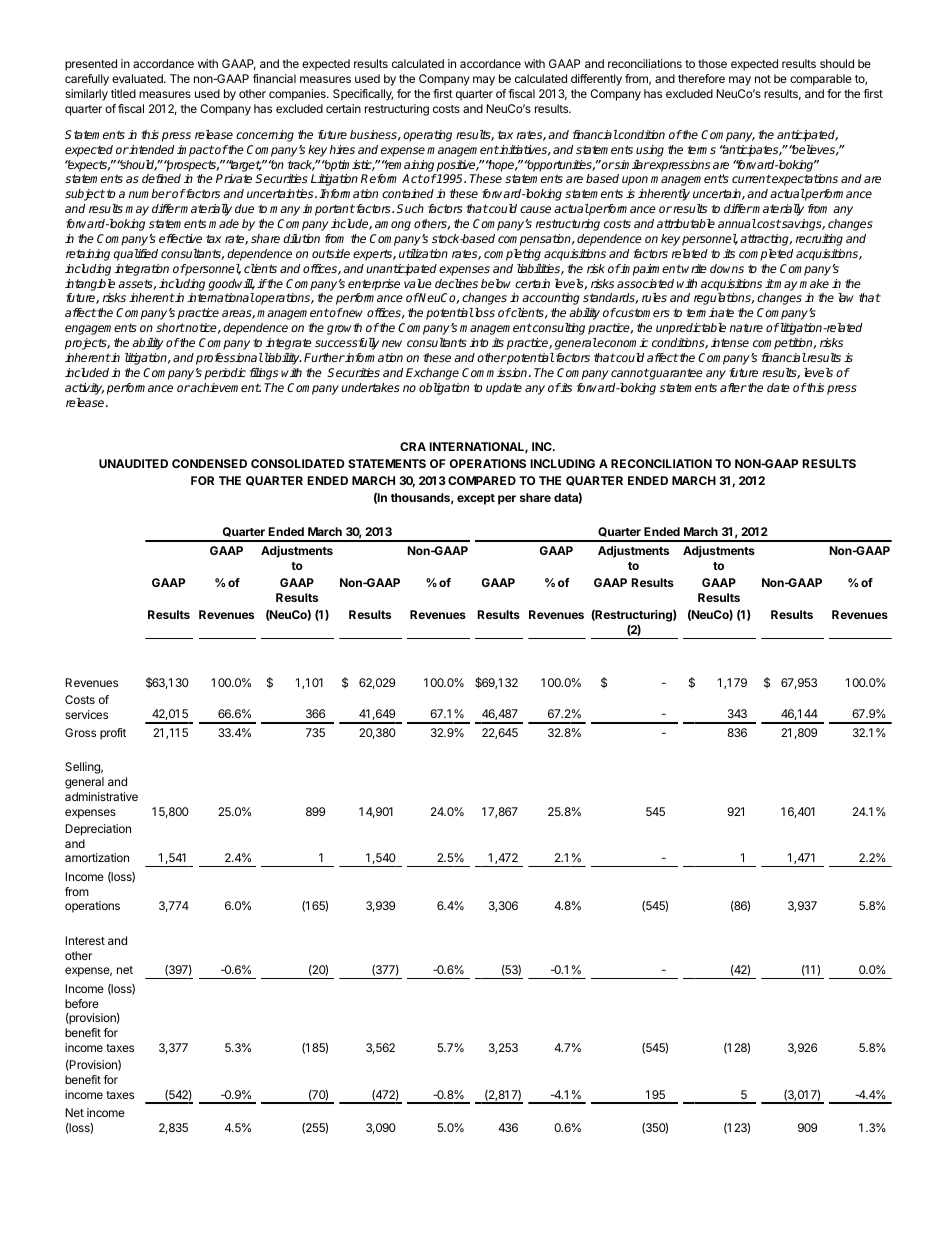 The image size is (952, 1233). Describe the element at coordinates (97, 857) in the screenshot. I see `amortization` at that location.
